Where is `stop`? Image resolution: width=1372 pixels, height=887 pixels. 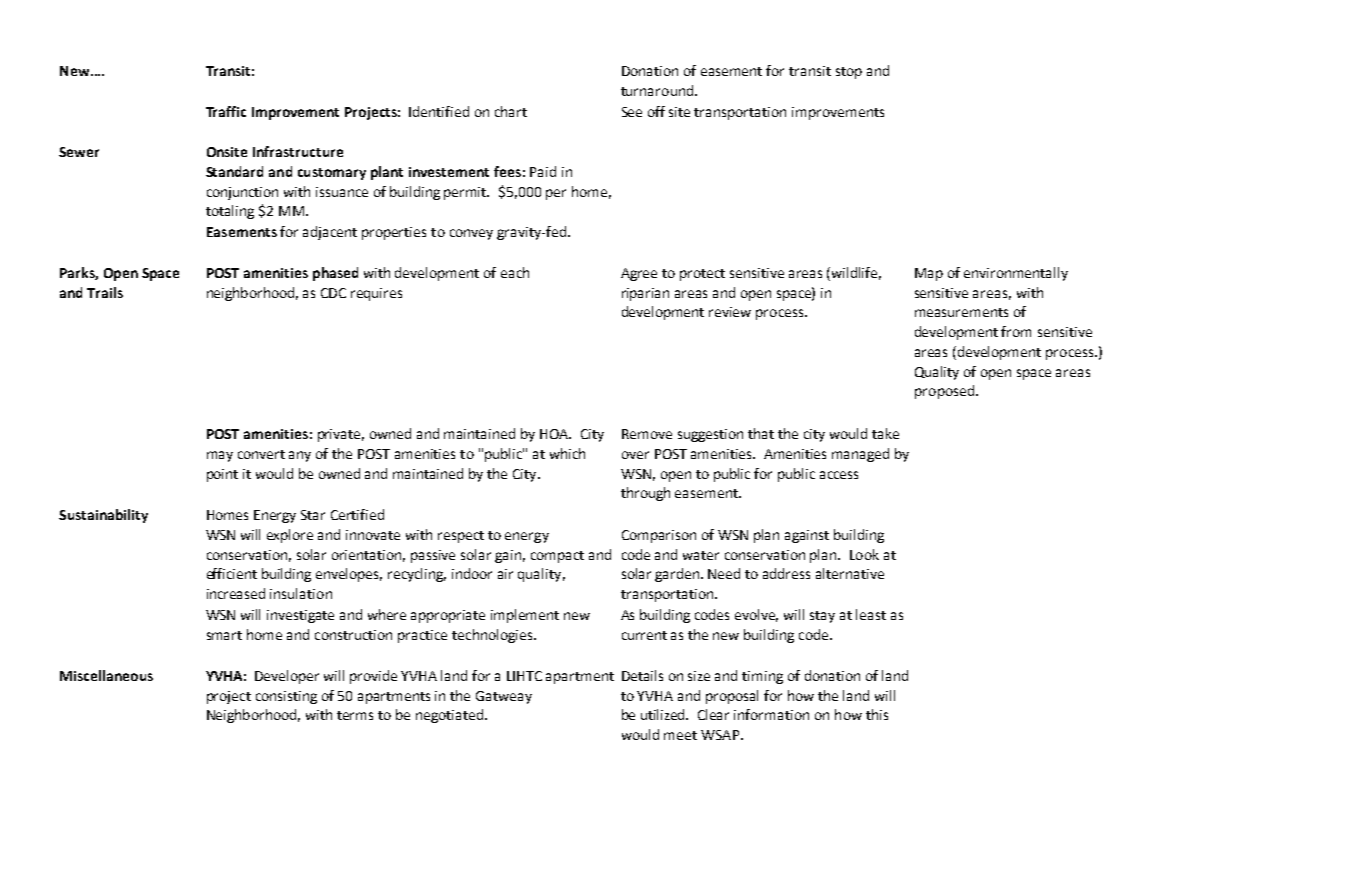
stop is located at coordinates (849, 73).
